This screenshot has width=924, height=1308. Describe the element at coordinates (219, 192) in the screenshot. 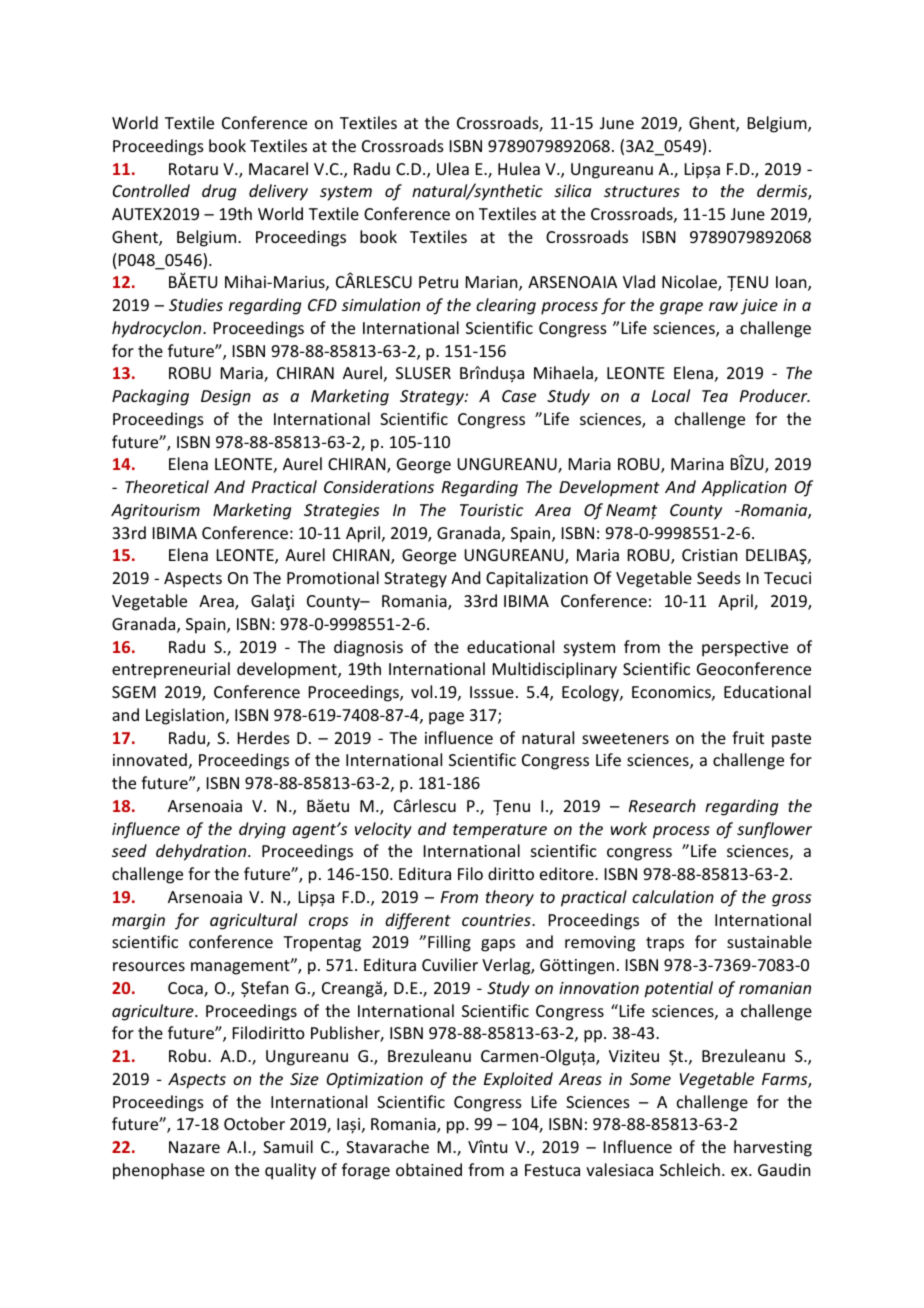

I see `drug` at that location.
